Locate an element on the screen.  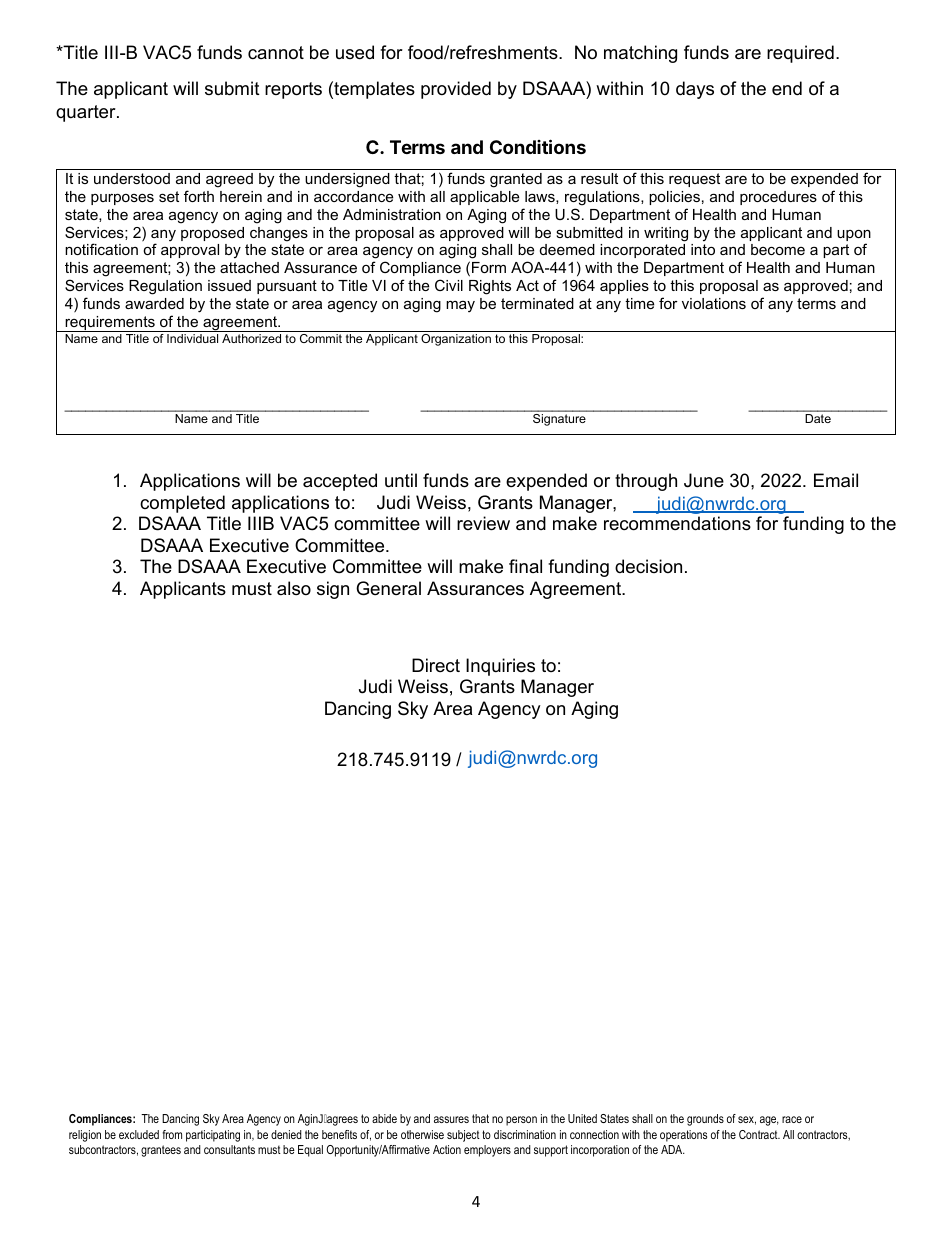
provided is located at coordinates (456, 90).
